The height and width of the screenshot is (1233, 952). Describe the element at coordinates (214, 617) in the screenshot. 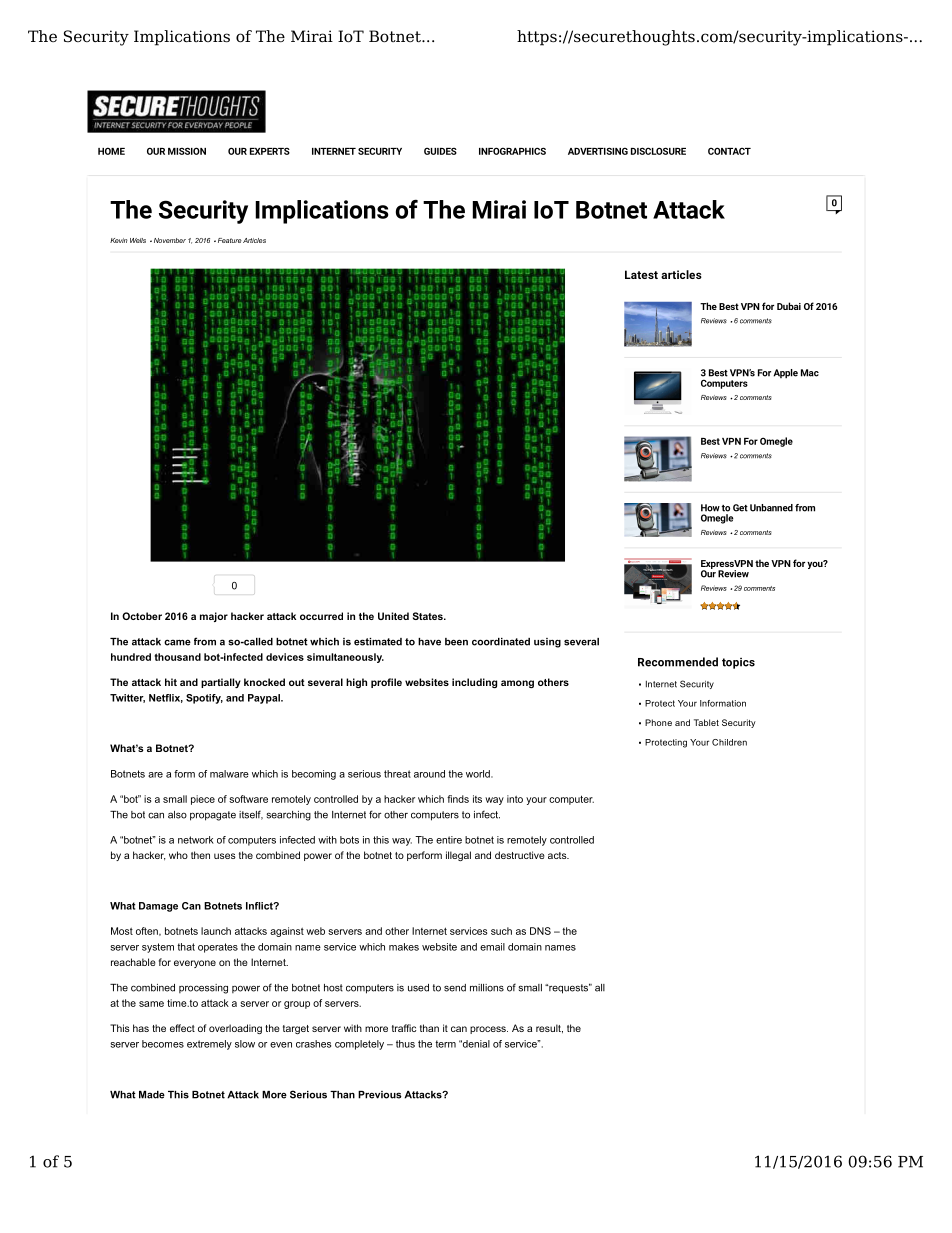

I see `major` at that location.
